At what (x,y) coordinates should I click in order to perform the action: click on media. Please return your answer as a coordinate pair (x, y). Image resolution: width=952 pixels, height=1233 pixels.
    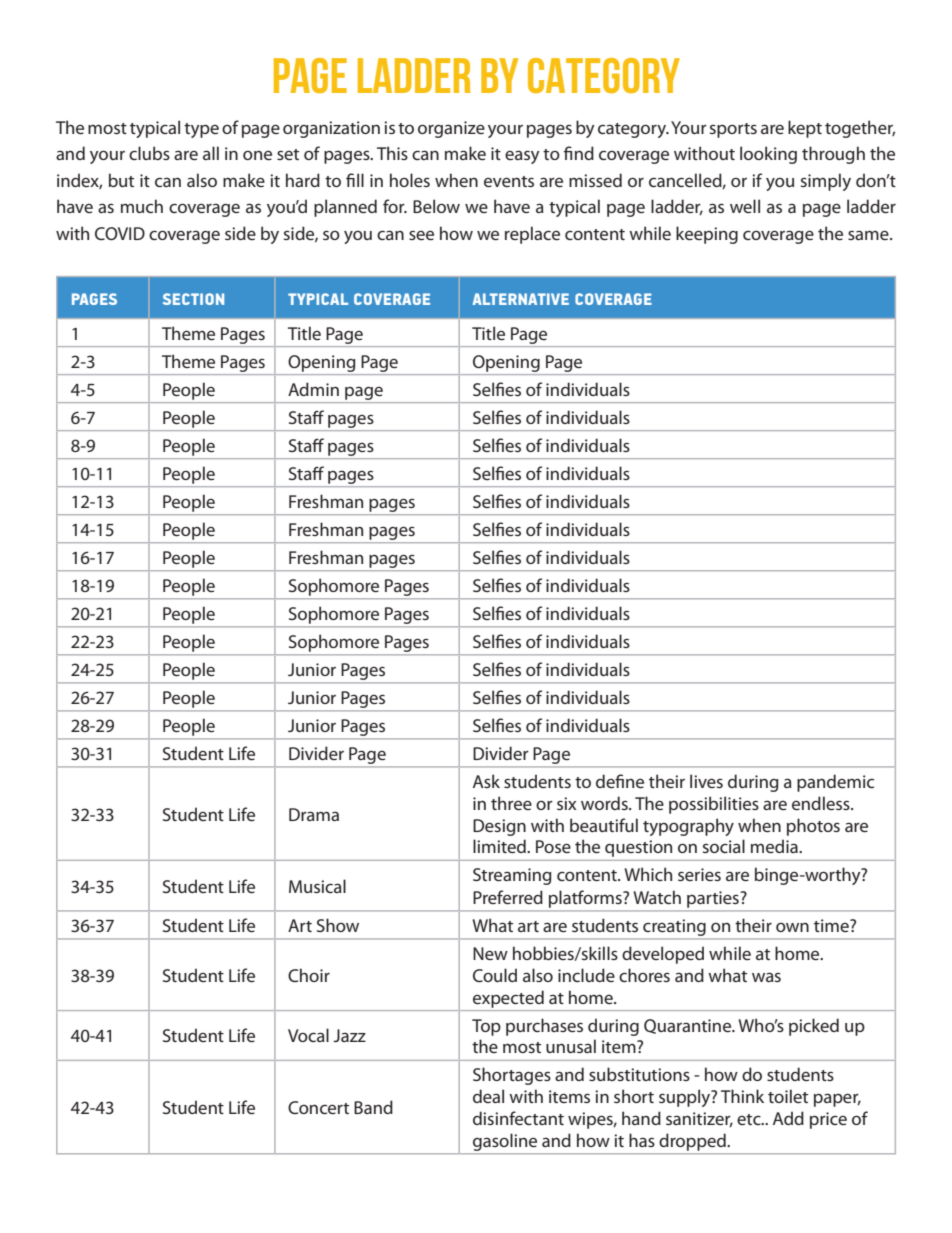
    Looking at the image, I should click on (775, 846).
